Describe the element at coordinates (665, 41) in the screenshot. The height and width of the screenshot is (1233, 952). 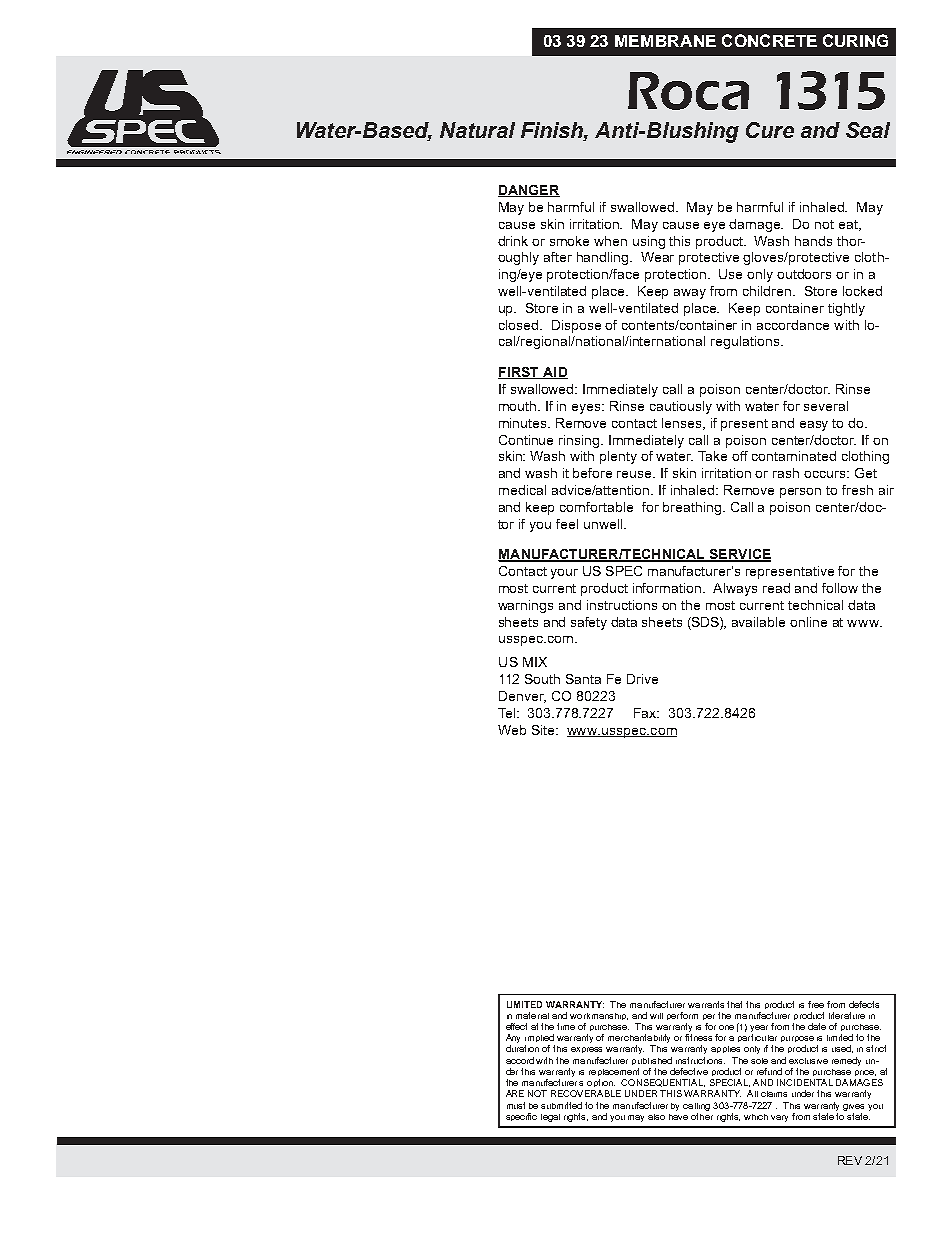
I see `MEMBRANE` at that location.
